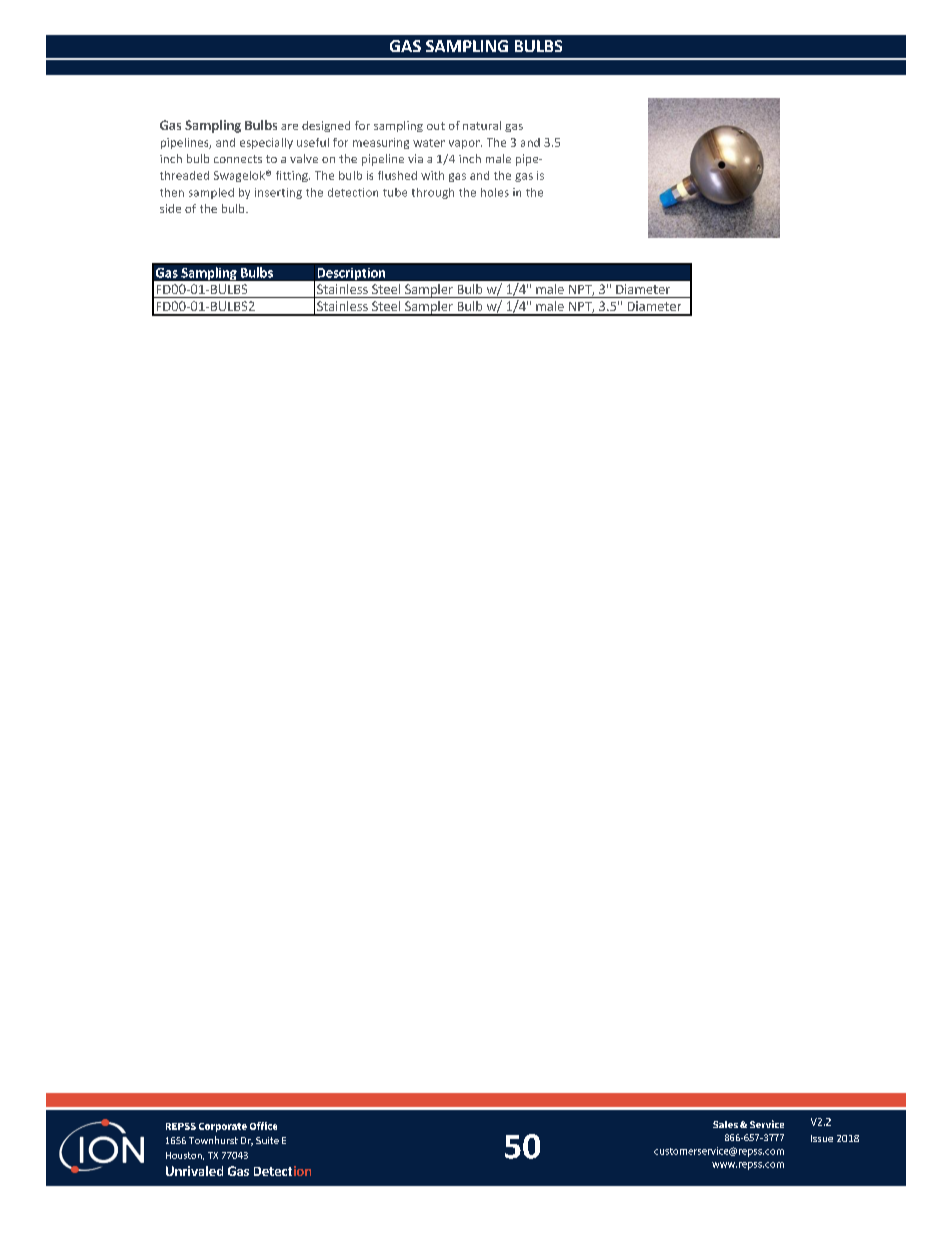 The height and width of the page is (1233, 952). I want to click on through, so click(433, 193).
